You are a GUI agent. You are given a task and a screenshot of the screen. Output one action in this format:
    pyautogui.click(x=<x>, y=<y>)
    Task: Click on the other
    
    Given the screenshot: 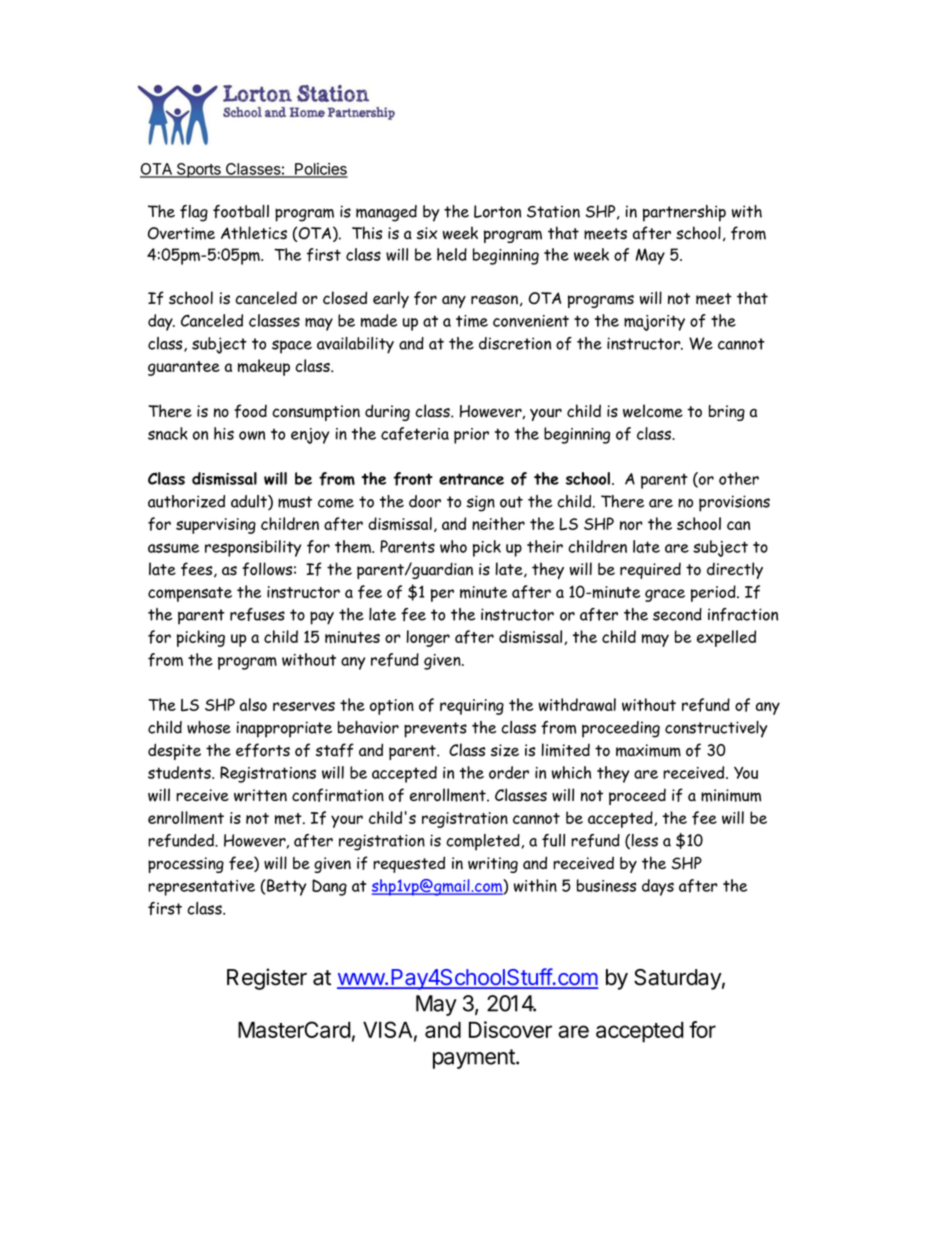 What is the action you would take?
    pyautogui.click(x=739, y=478)
